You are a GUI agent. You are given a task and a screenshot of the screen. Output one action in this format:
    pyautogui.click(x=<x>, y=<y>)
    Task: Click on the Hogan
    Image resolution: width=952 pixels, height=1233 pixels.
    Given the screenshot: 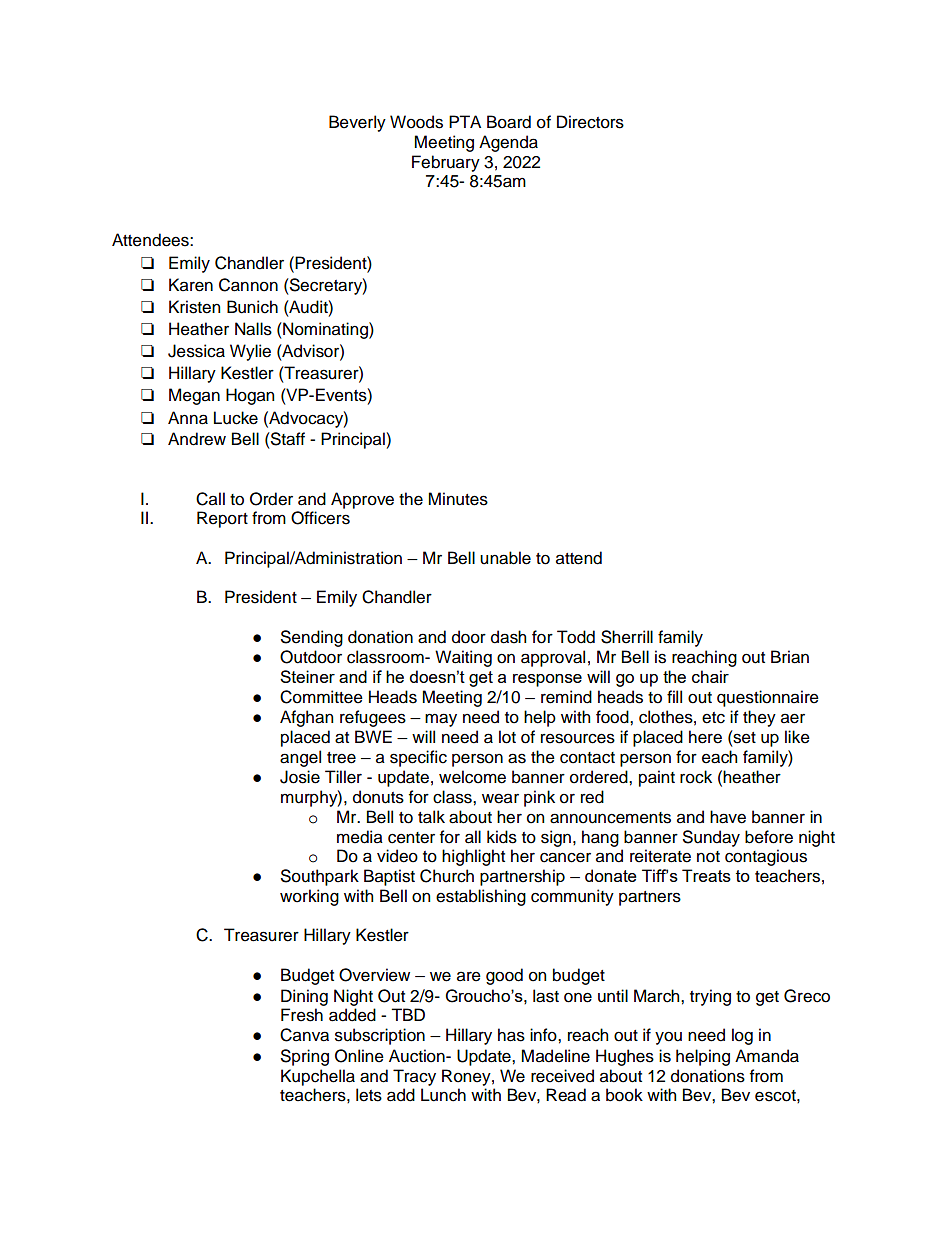 What is the action you would take?
    pyautogui.click(x=250, y=396)
